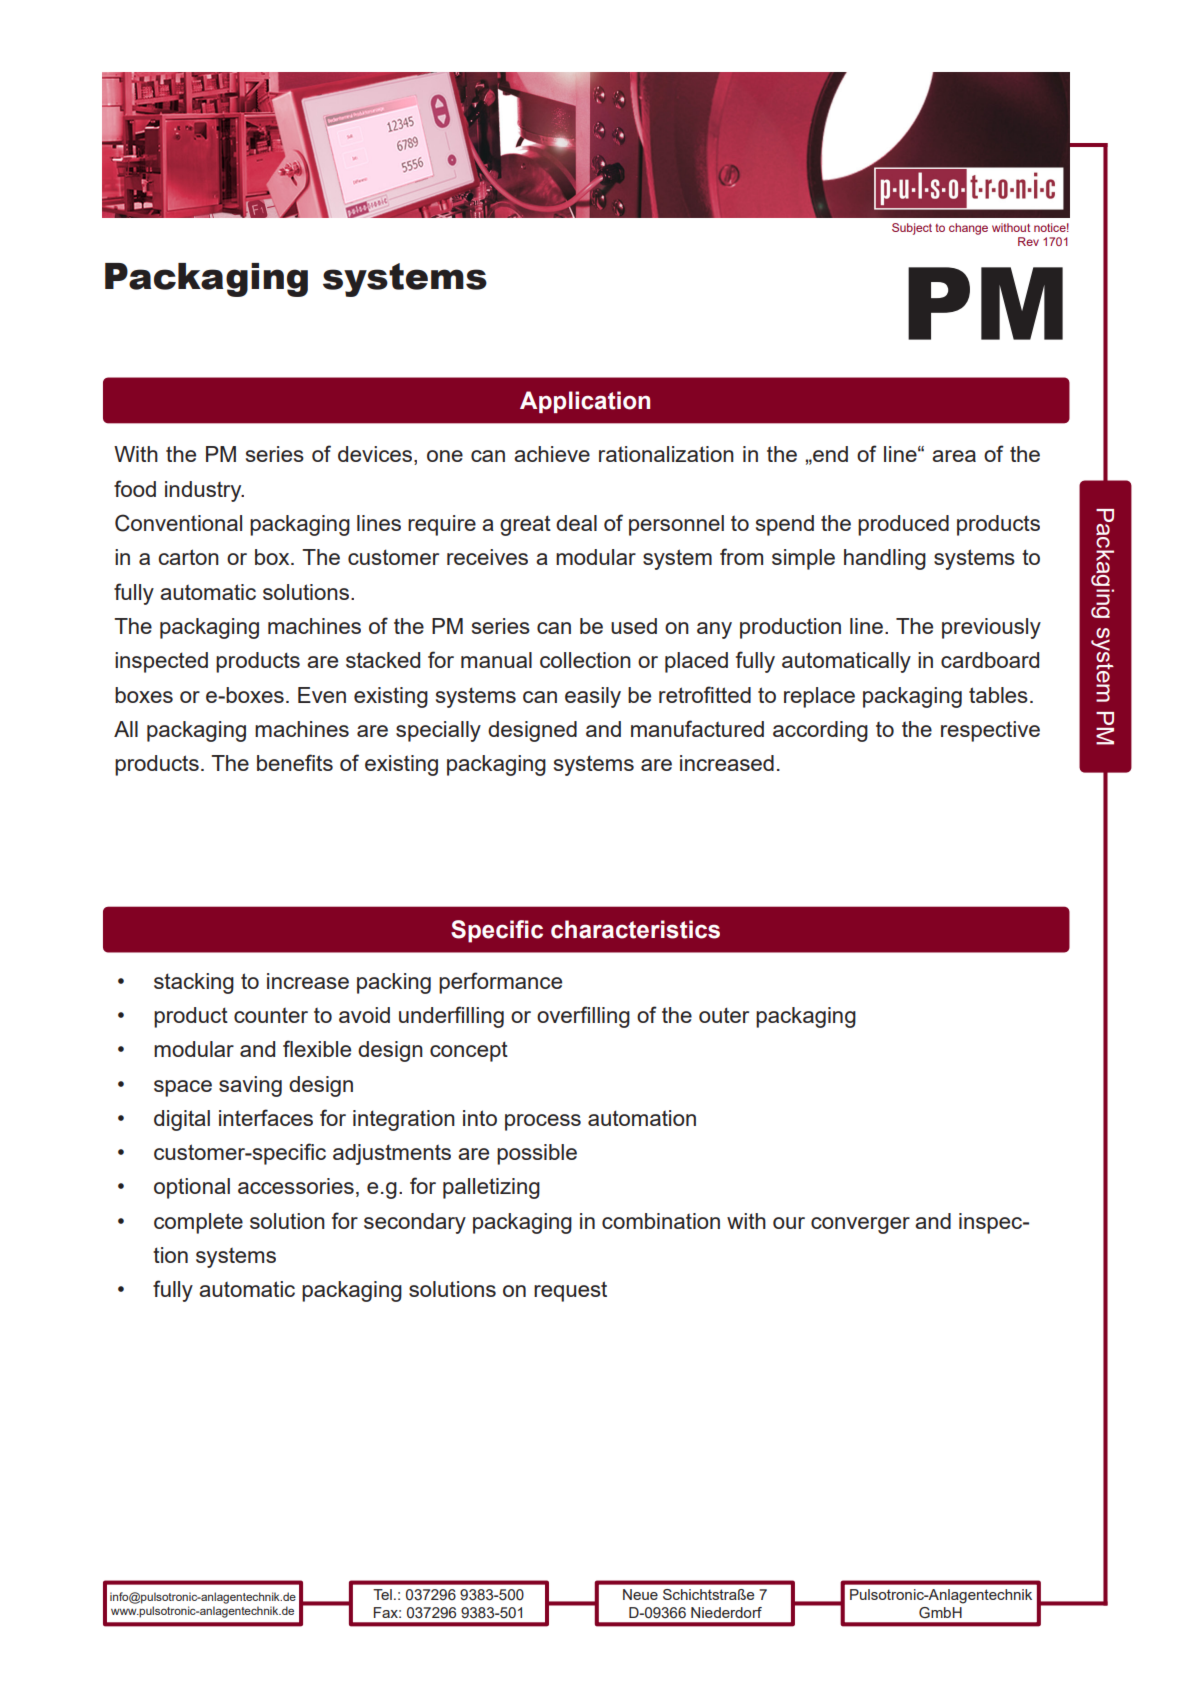 Image resolution: width=1201 pixels, height=1699 pixels. What do you see at coordinates (640, 1594) in the screenshot?
I see `Neue` at bounding box center [640, 1594].
